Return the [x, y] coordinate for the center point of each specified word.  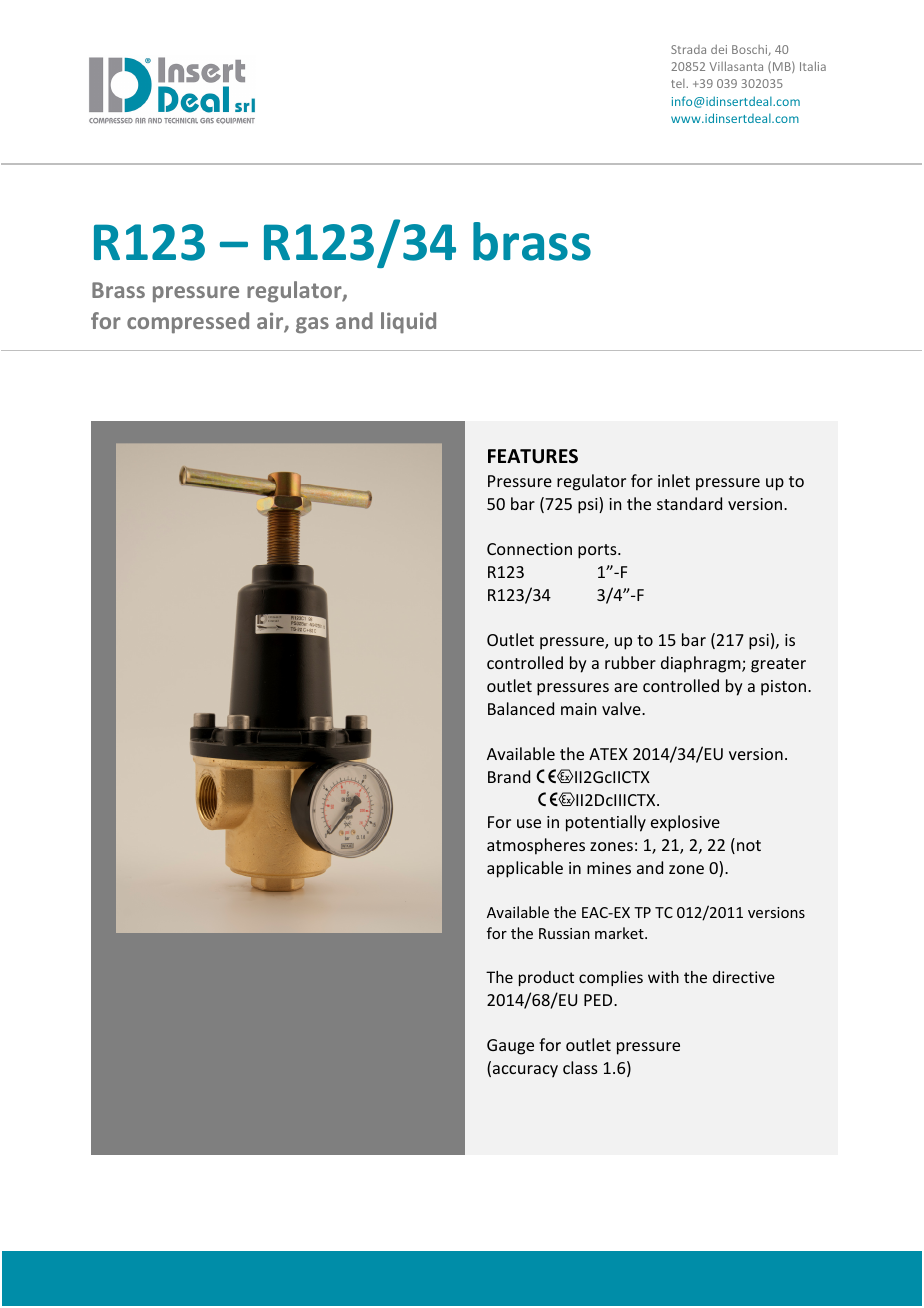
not [749, 845]
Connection [529, 549]
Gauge [510, 1047]
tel [679, 83]
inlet [674, 480]
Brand [509, 776]
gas [312, 325]
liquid [408, 322]
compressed [188, 323]
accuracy [525, 1071]
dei [719, 49]
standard [689, 503]
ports [598, 551]
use [529, 823]
